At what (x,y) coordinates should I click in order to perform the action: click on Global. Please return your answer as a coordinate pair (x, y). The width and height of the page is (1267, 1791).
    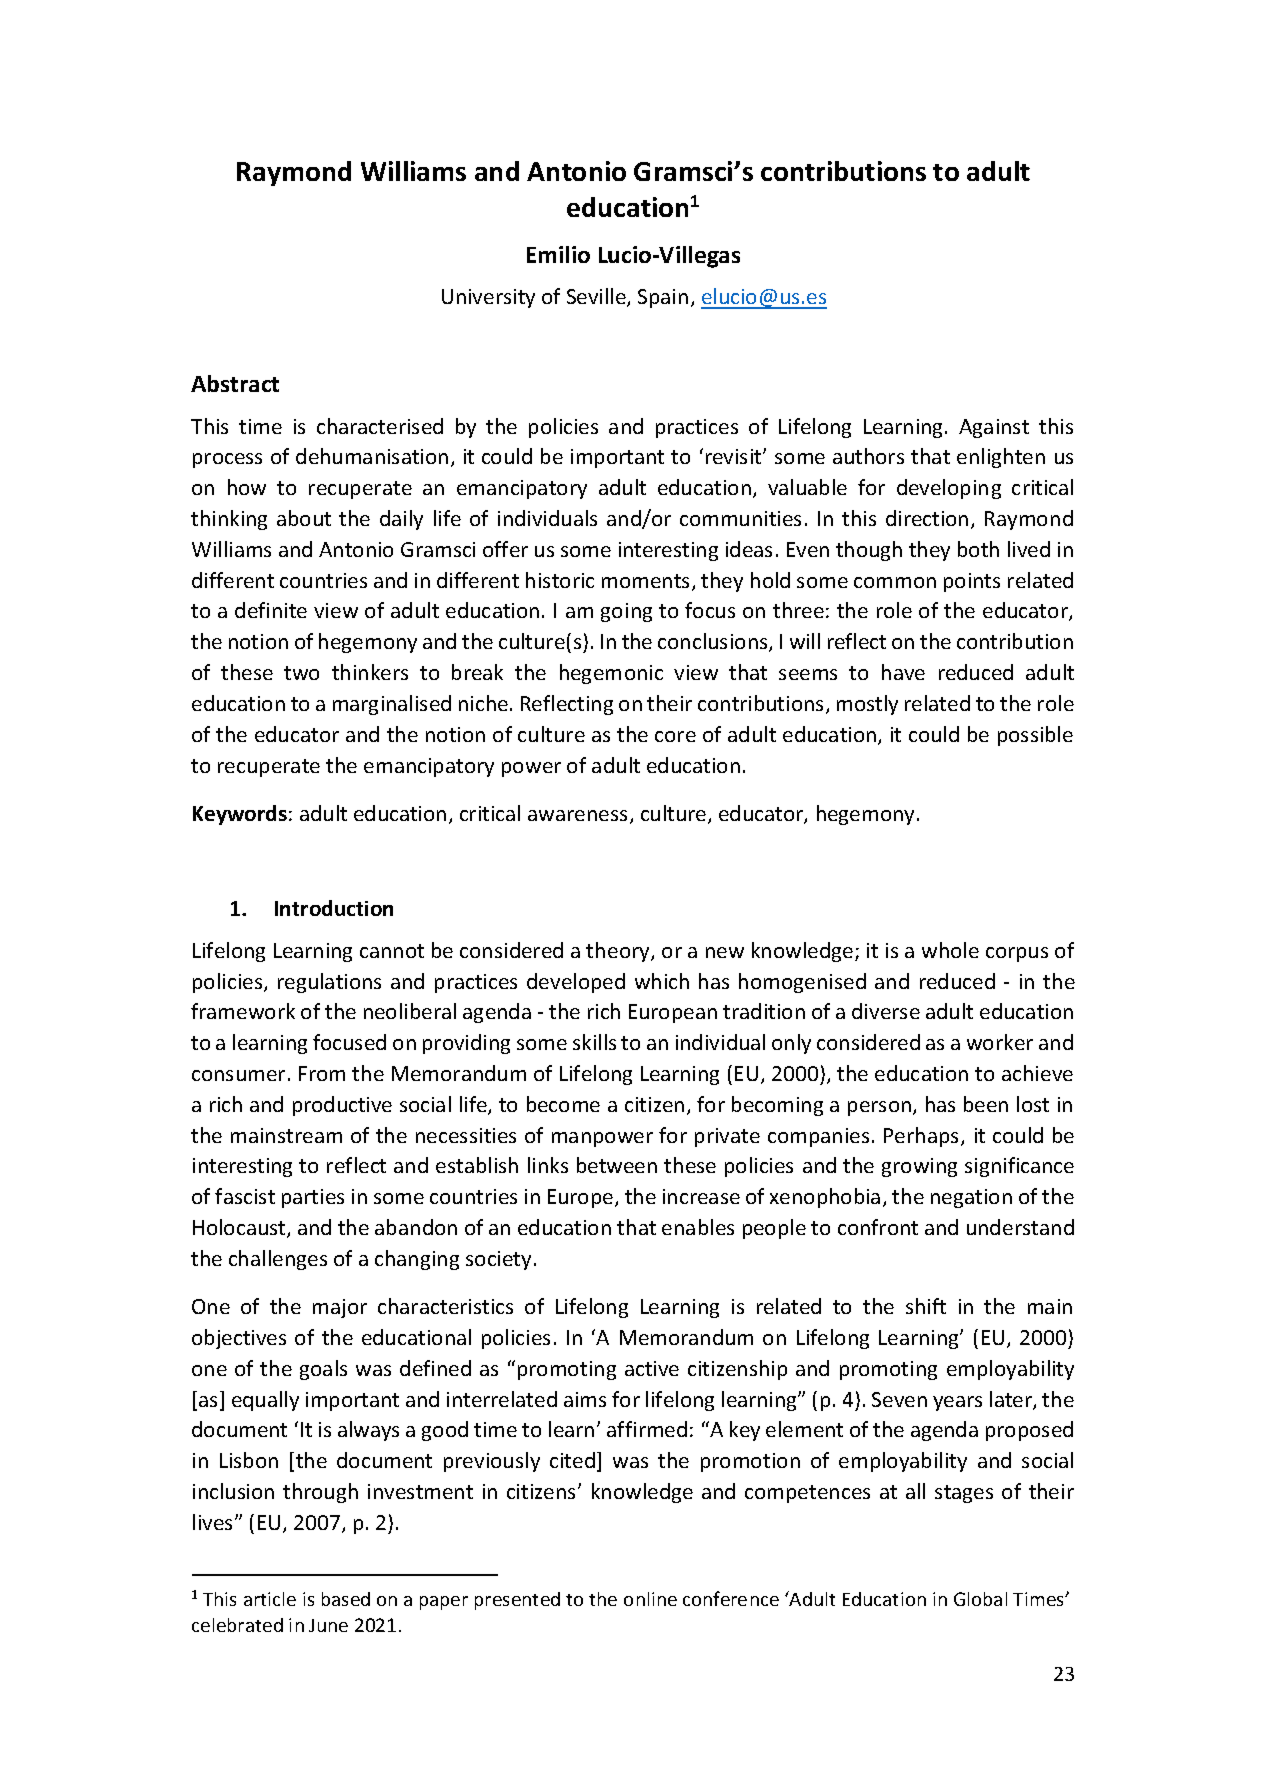
    Looking at the image, I should click on (980, 1599).
